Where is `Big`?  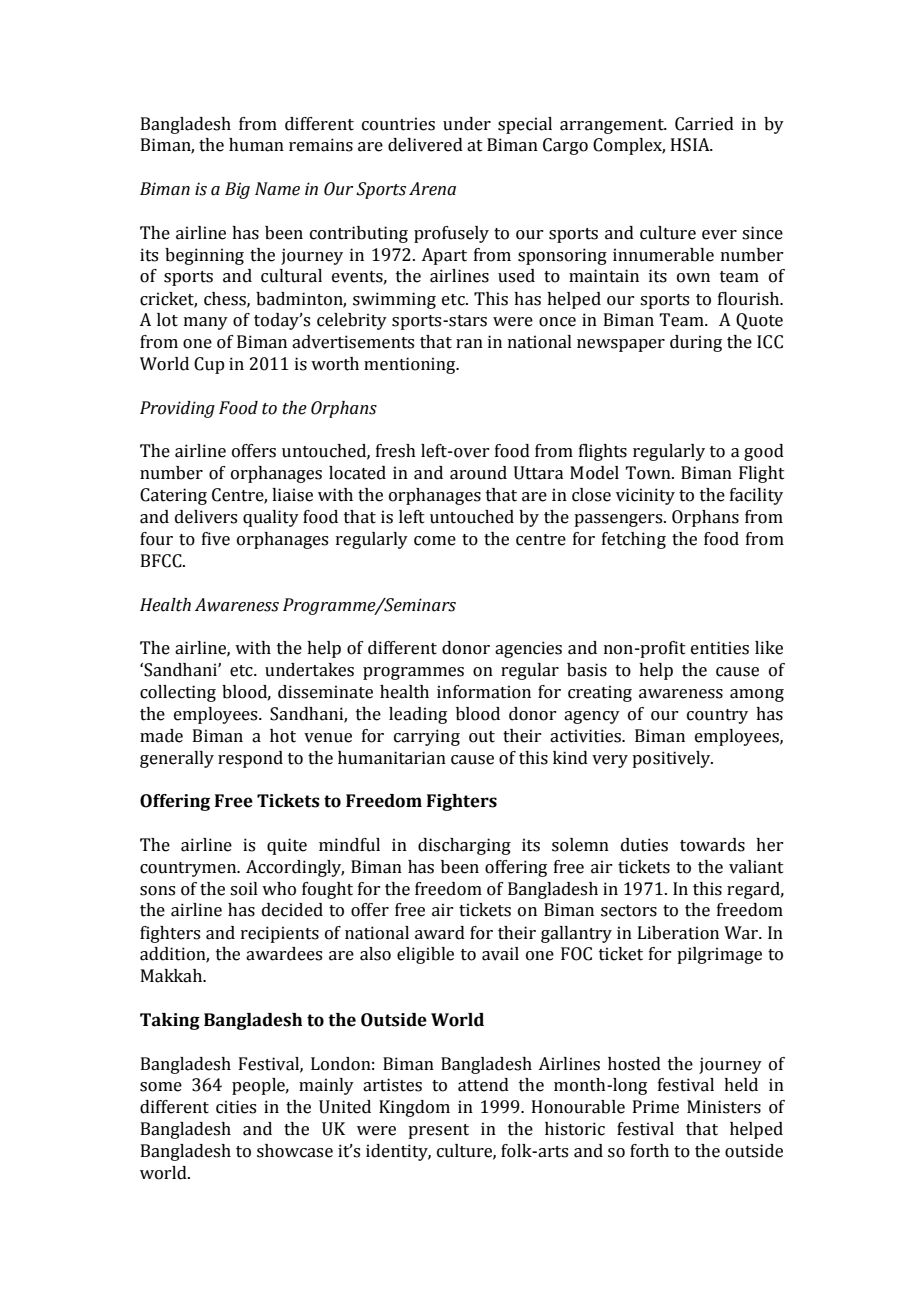
Big is located at coordinates (237, 190).
